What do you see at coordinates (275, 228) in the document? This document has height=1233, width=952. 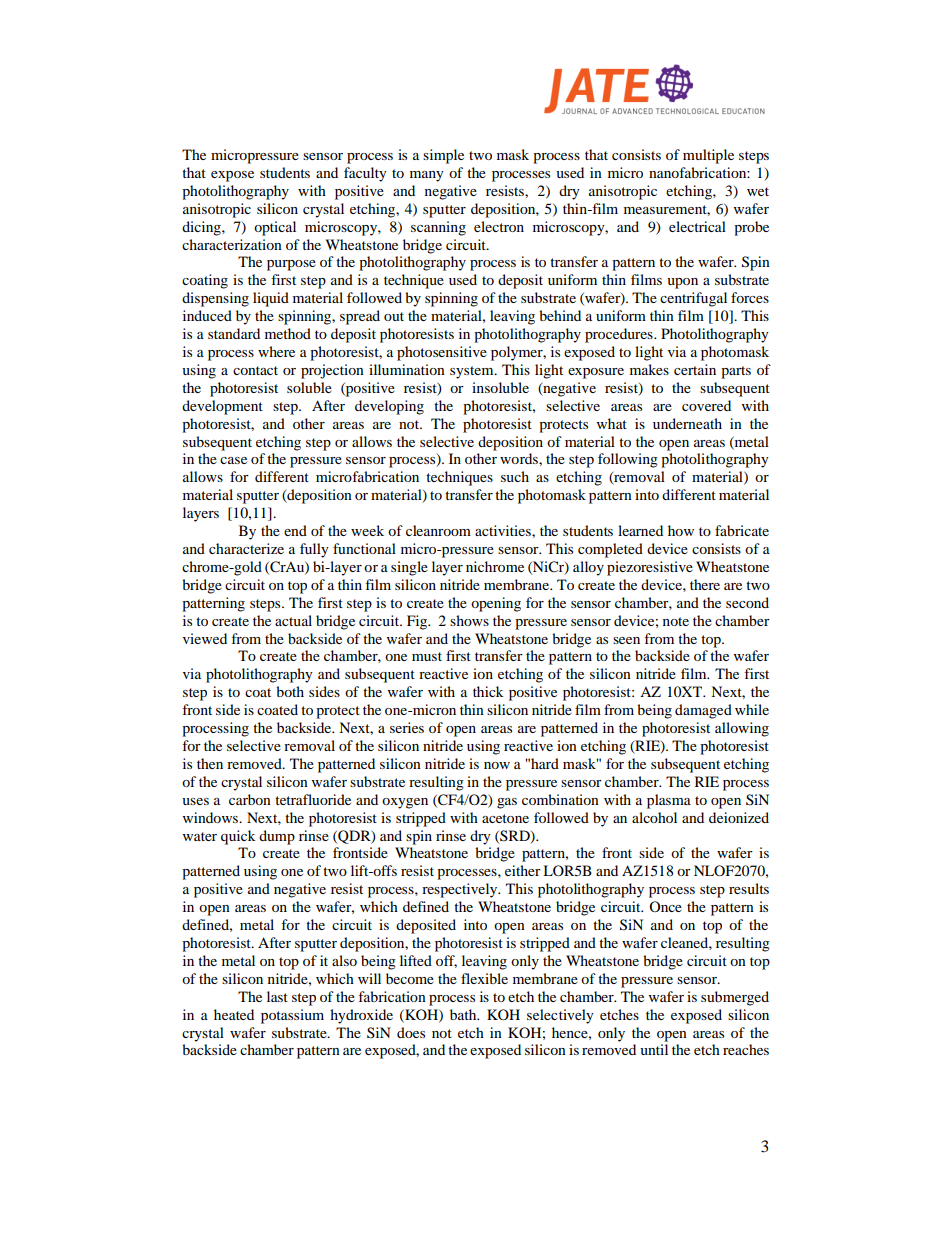 I see `optical` at bounding box center [275, 228].
